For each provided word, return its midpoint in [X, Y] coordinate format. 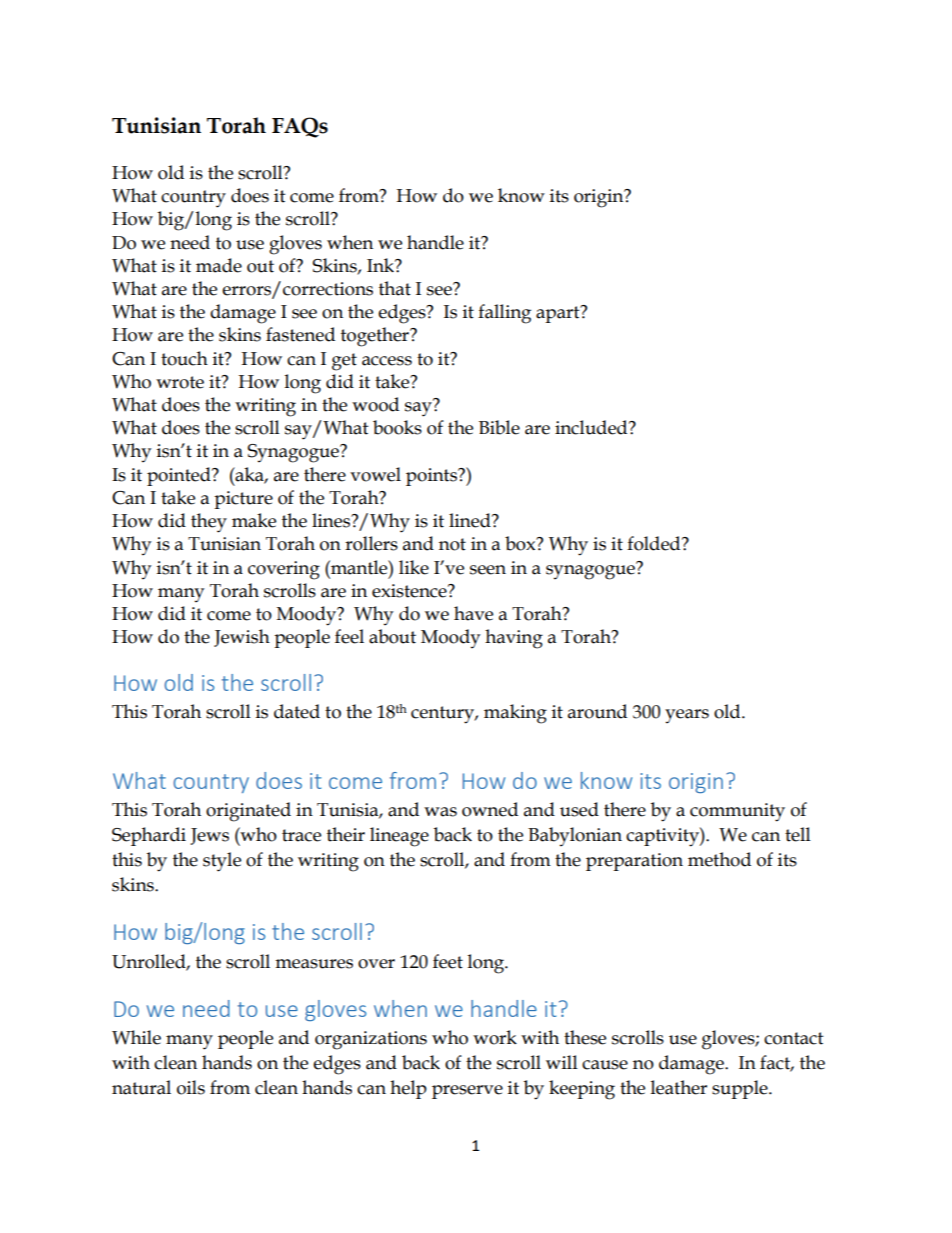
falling [504, 314]
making [515, 714]
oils [191, 1087]
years [687, 716]
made [219, 265]
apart [559, 314]
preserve [467, 1092]
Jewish [242, 638]
